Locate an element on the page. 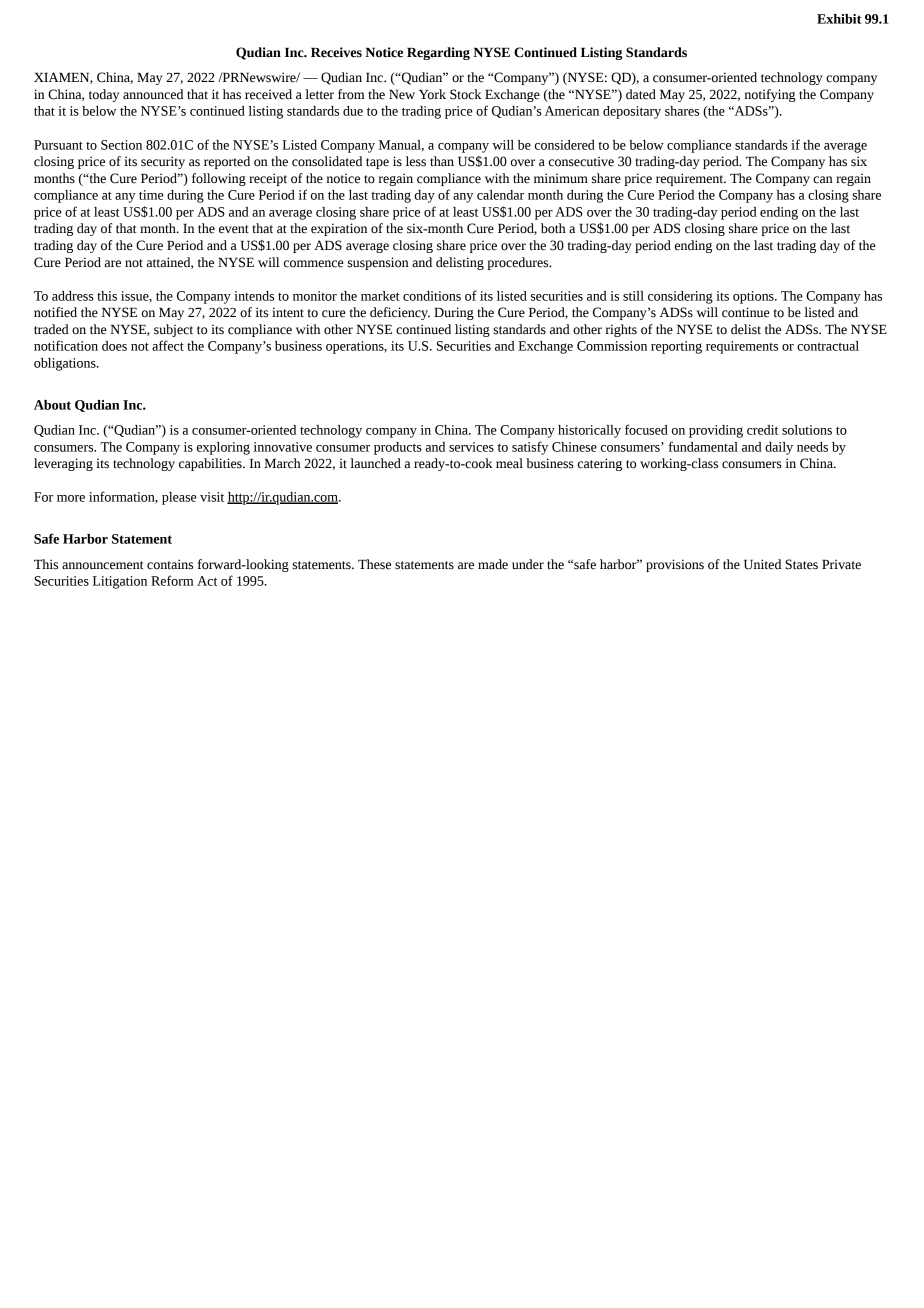  United is located at coordinates (762, 564).
